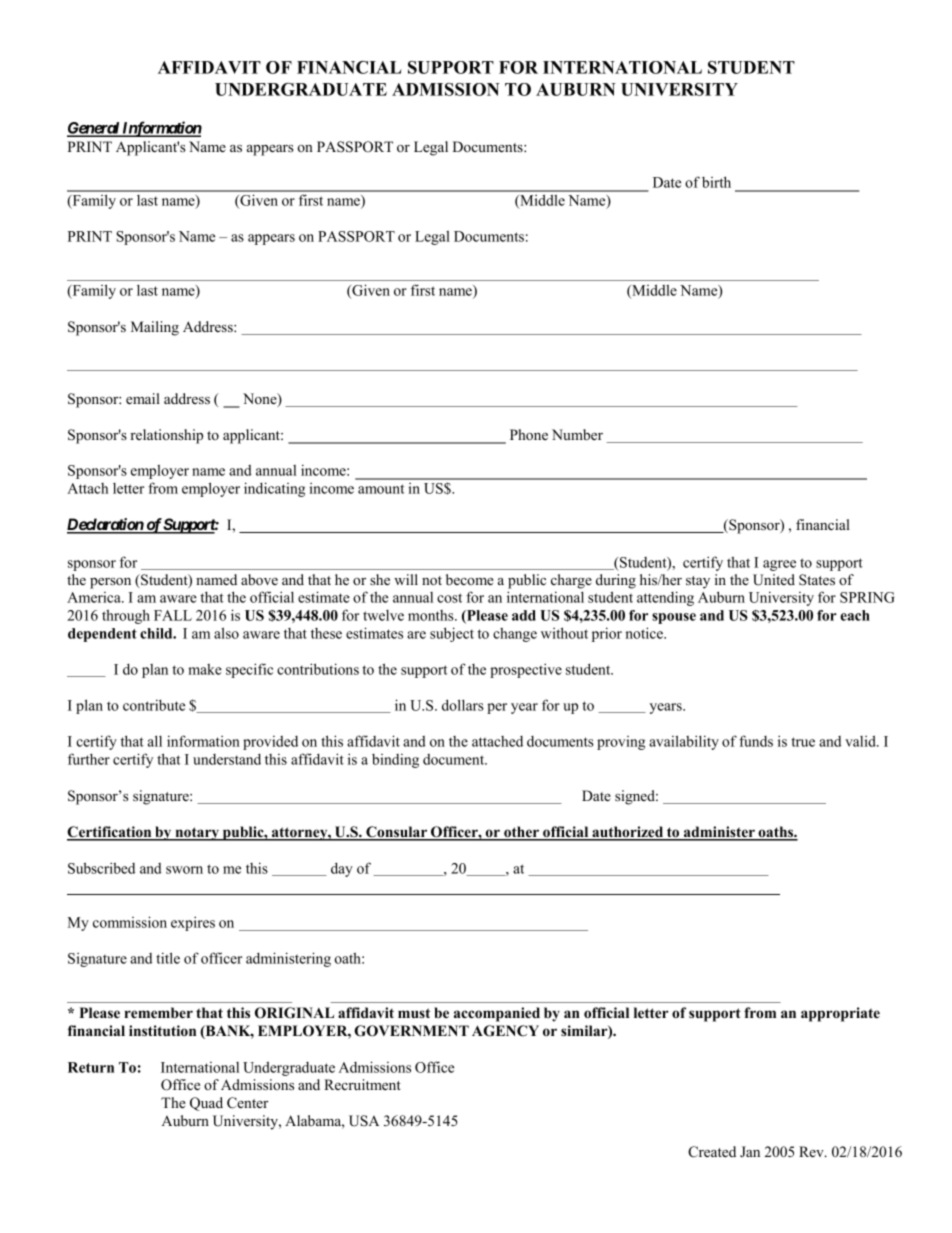  I want to click on Quad, so click(206, 1104).
